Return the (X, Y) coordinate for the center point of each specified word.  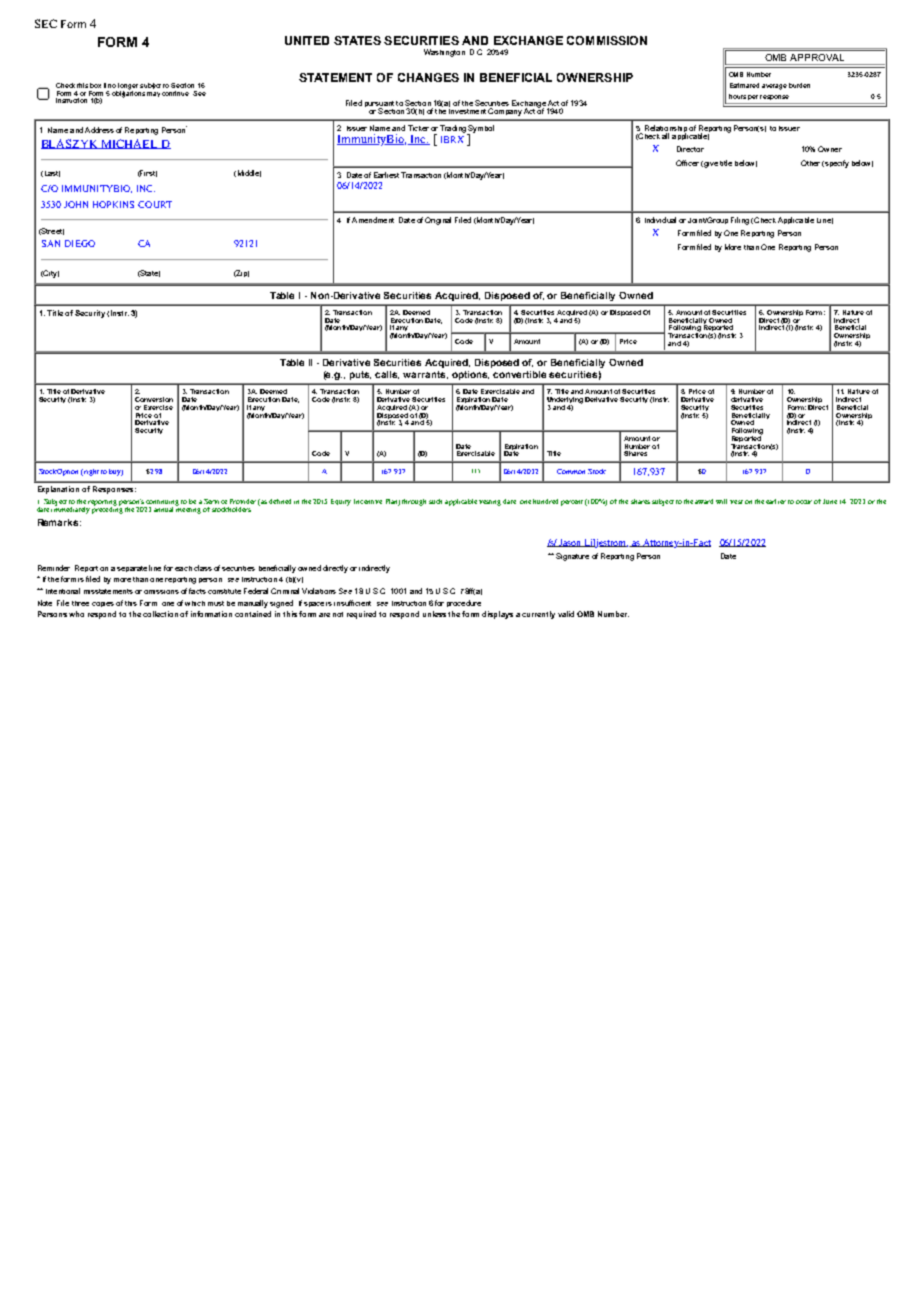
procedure (464, 603)
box (95, 85)
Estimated (744, 85)
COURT (155, 204)
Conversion (154, 399)
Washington (444, 53)
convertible (519, 374)
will (721, 501)
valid (566, 614)
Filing (740, 221)
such (435, 501)
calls (387, 375)
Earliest (386, 175)
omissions (161, 592)
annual (165, 508)
